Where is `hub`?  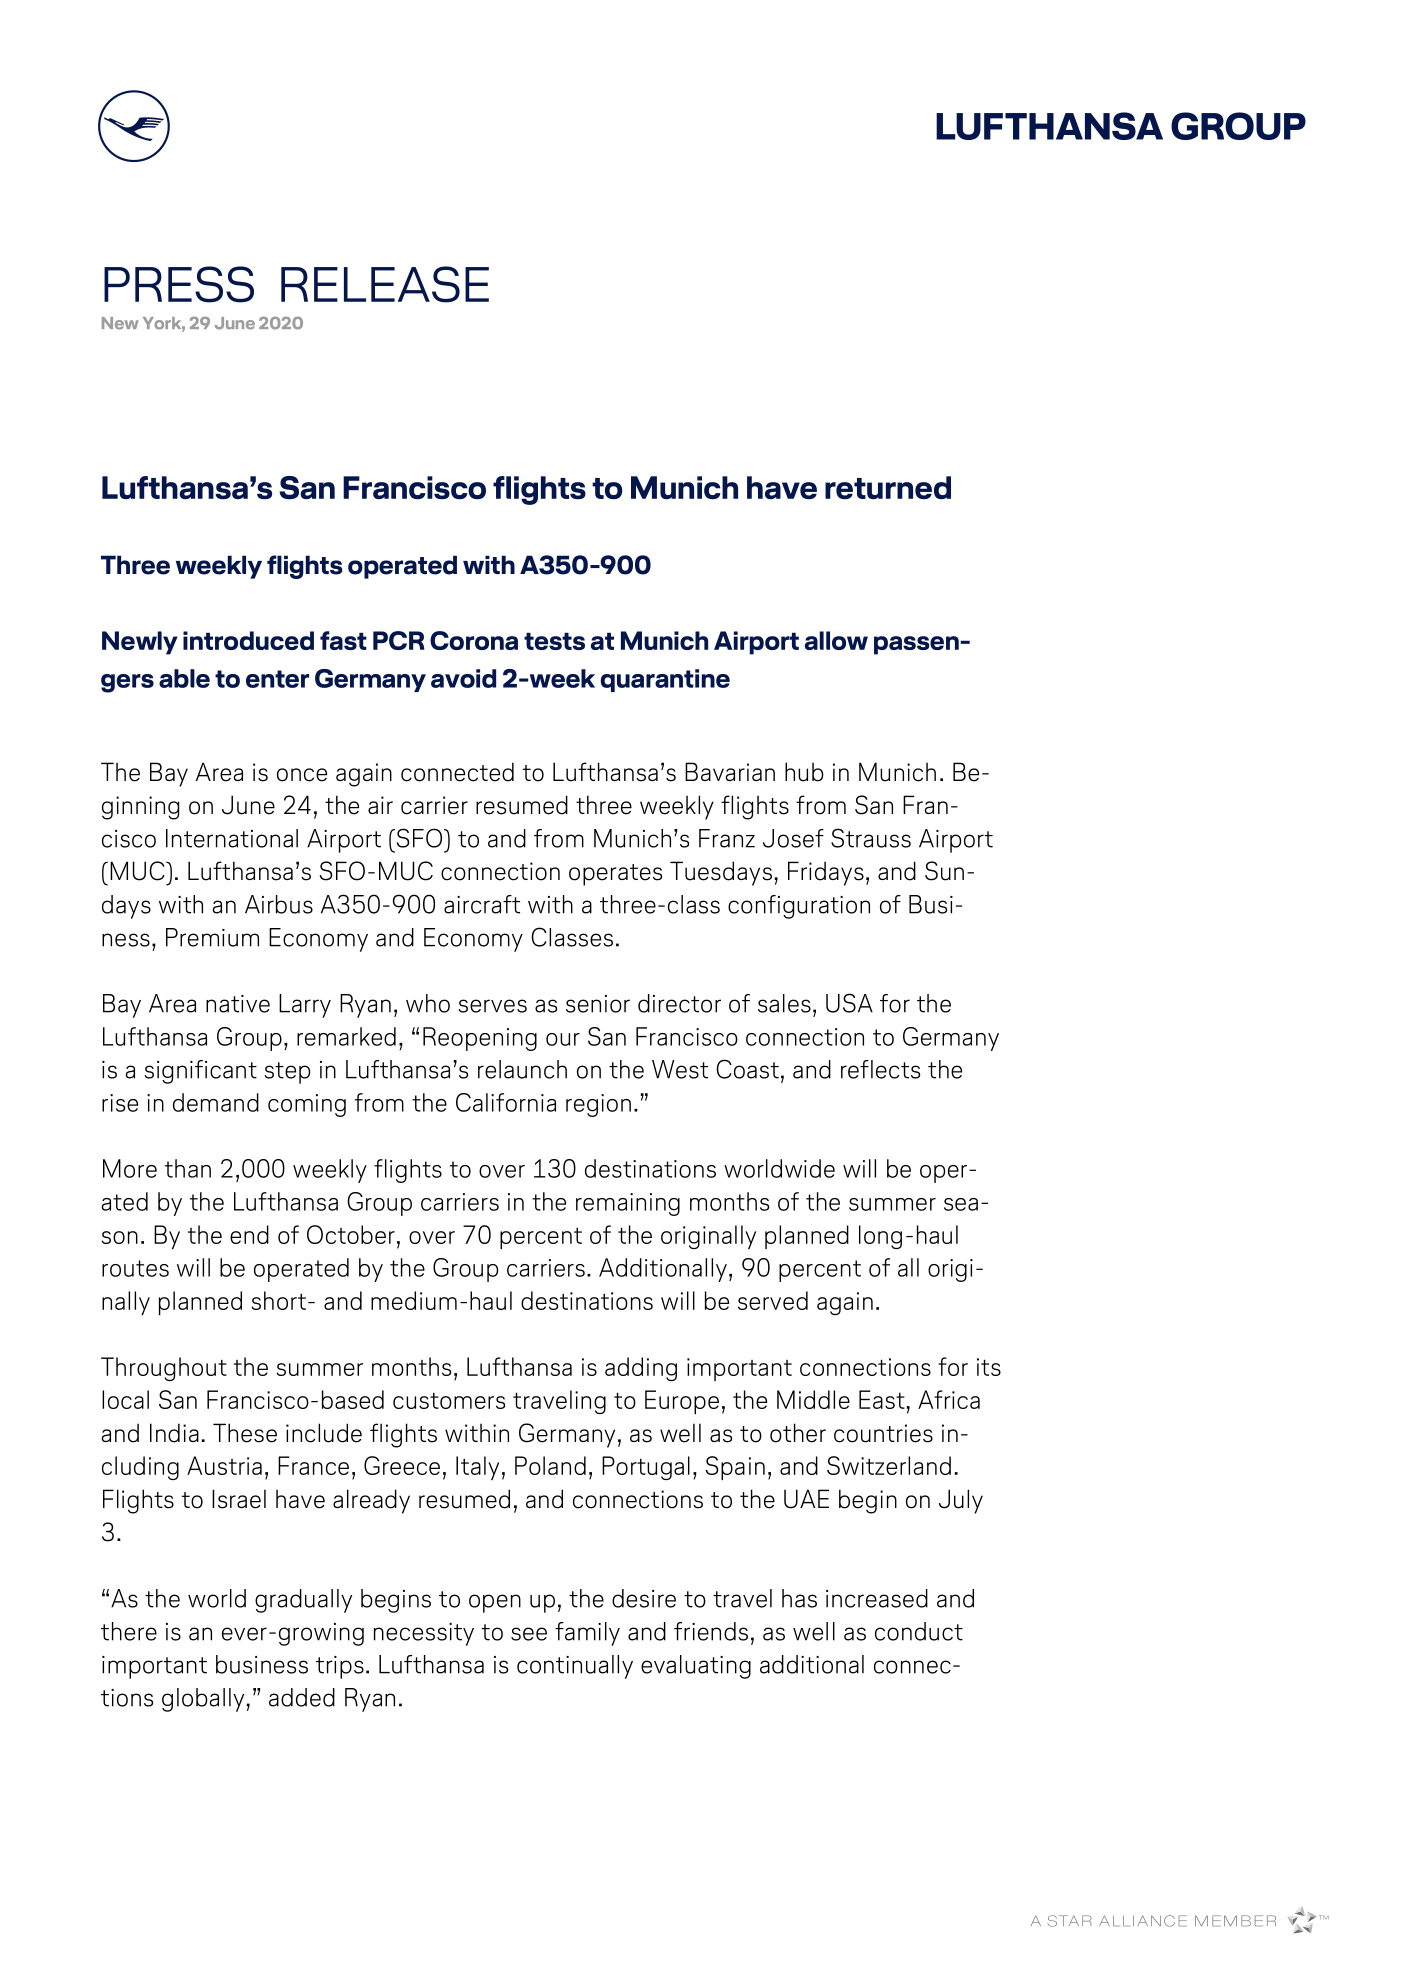
hub is located at coordinates (804, 772).
